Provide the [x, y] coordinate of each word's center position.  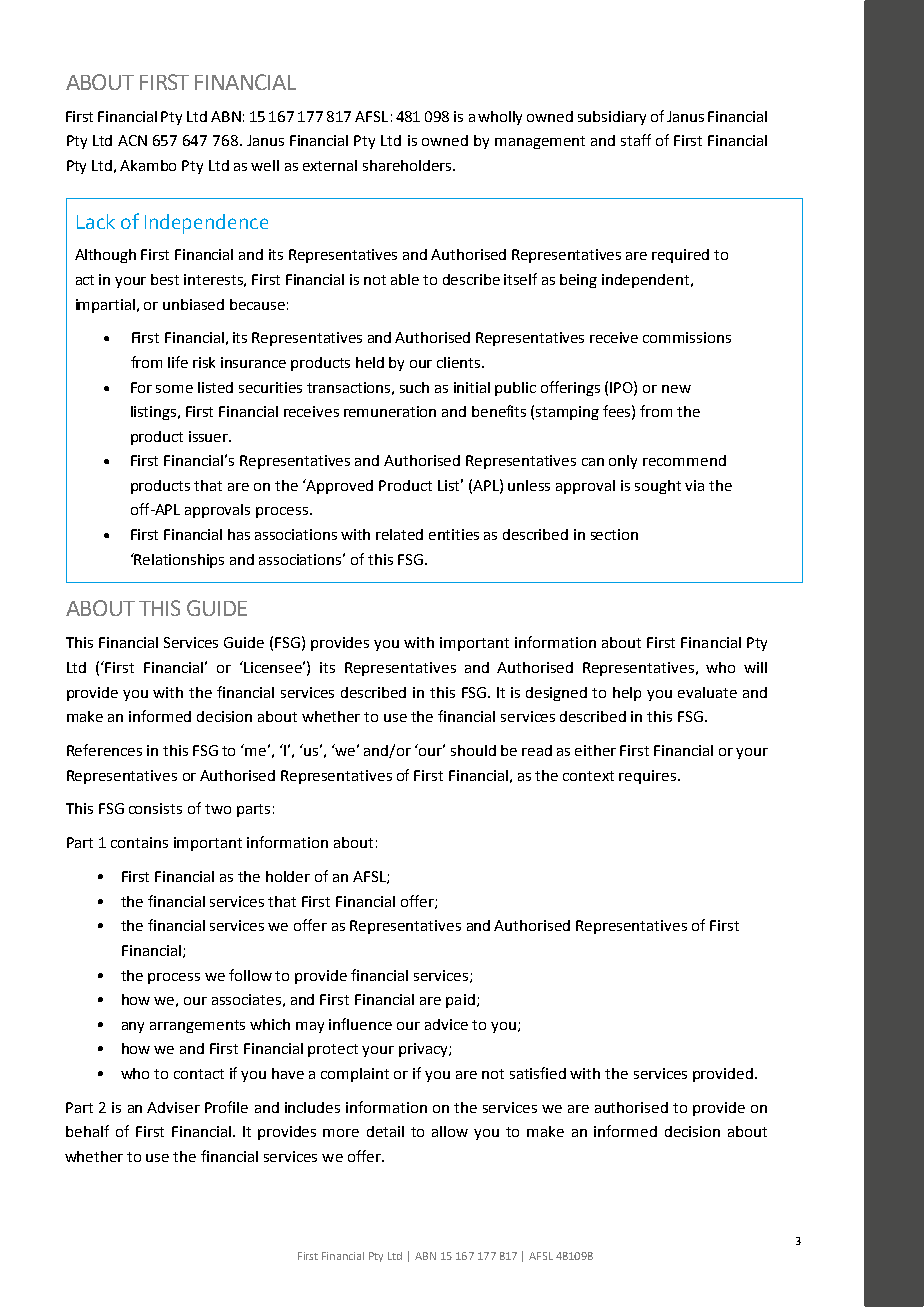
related [399, 534]
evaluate [707, 692]
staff [636, 140]
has [239, 534]
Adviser [173, 1107]
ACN [132, 140]
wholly [500, 118]
